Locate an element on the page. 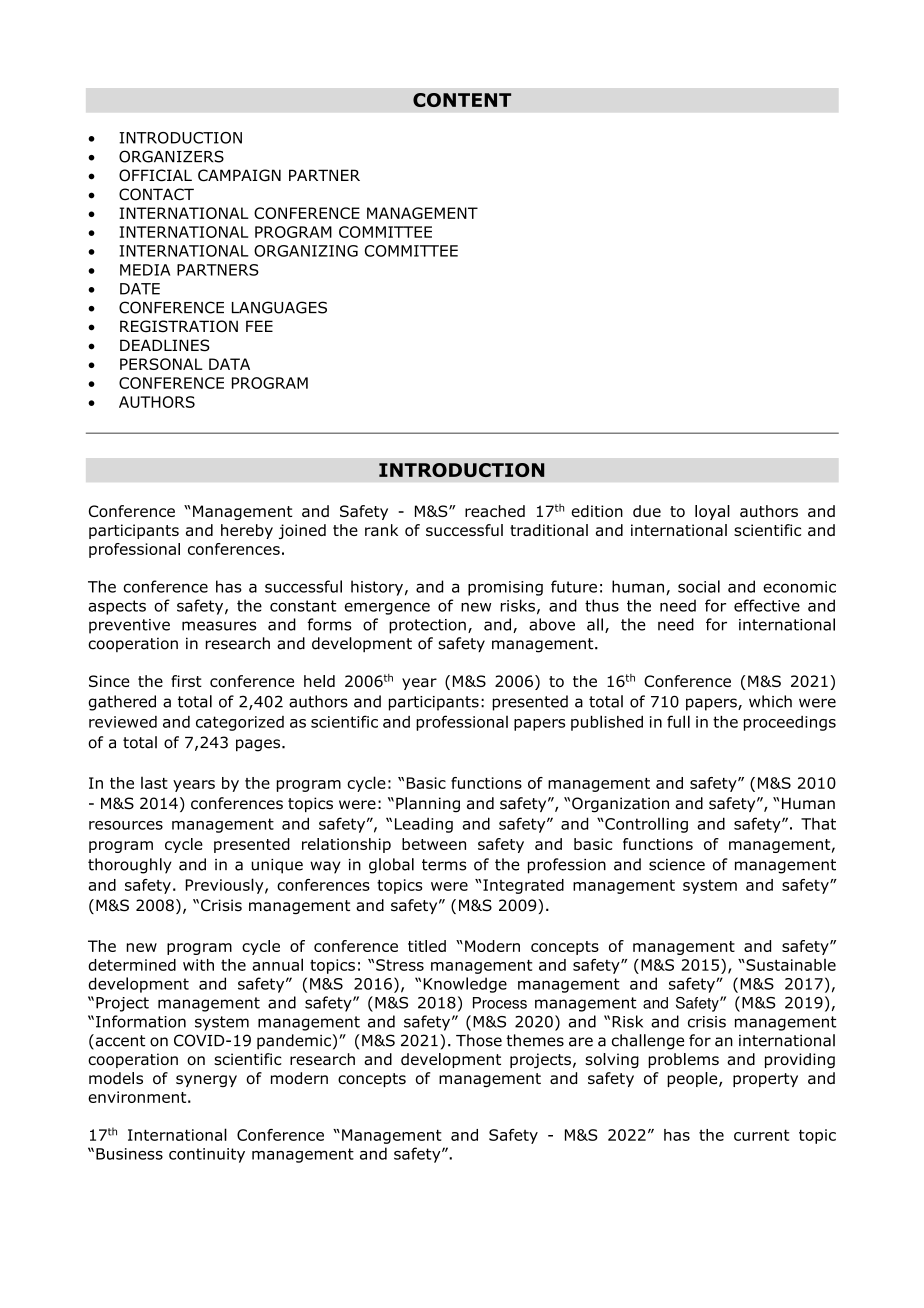  ORGANIZERS is located at coordinates (171, 156).
